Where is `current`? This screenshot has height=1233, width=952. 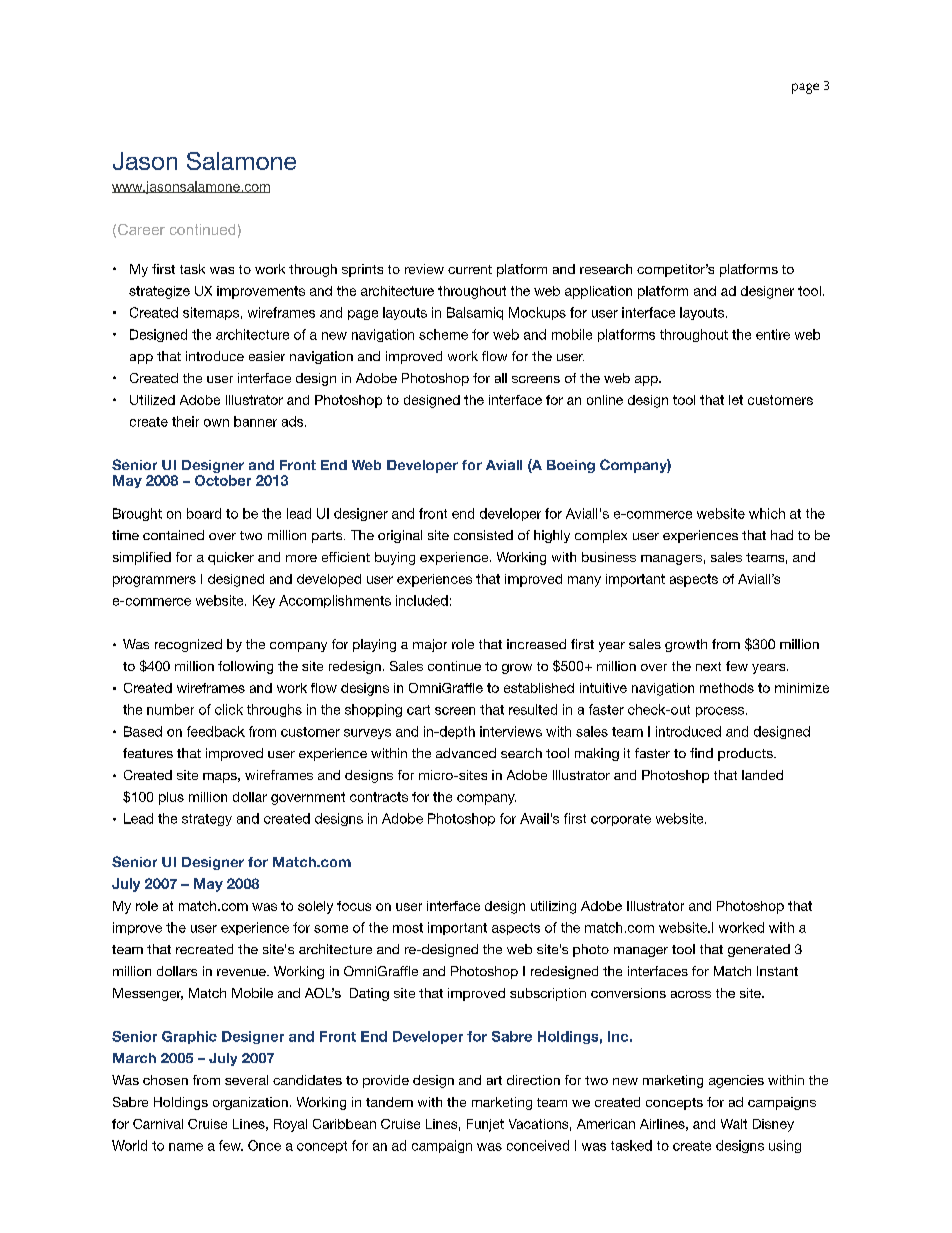 current is located at coordinates (470, 269).
